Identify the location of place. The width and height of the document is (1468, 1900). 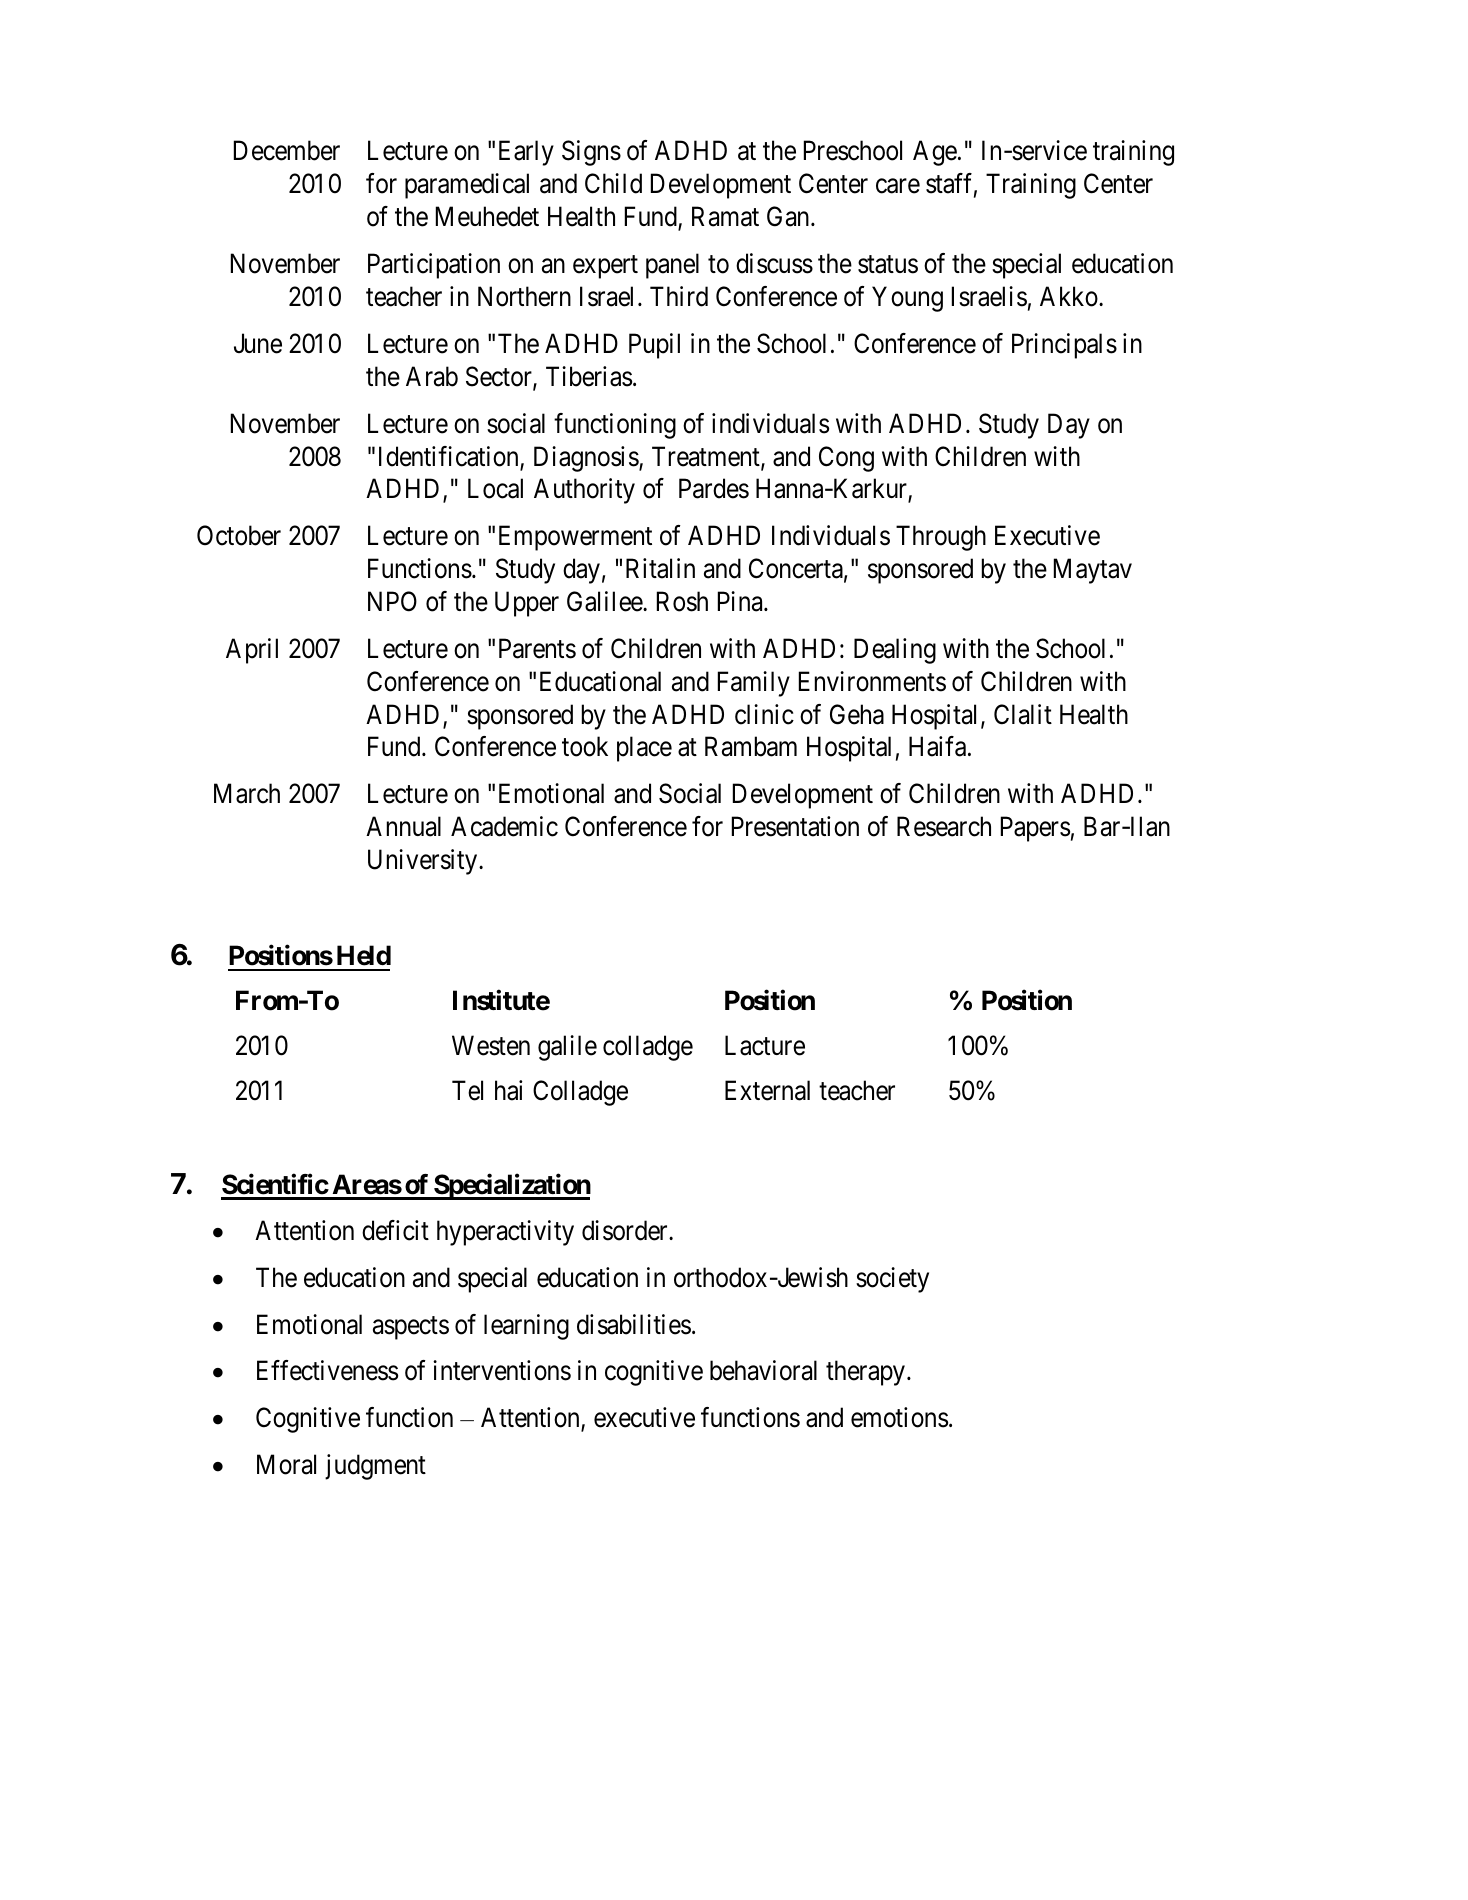
(644, 749).
